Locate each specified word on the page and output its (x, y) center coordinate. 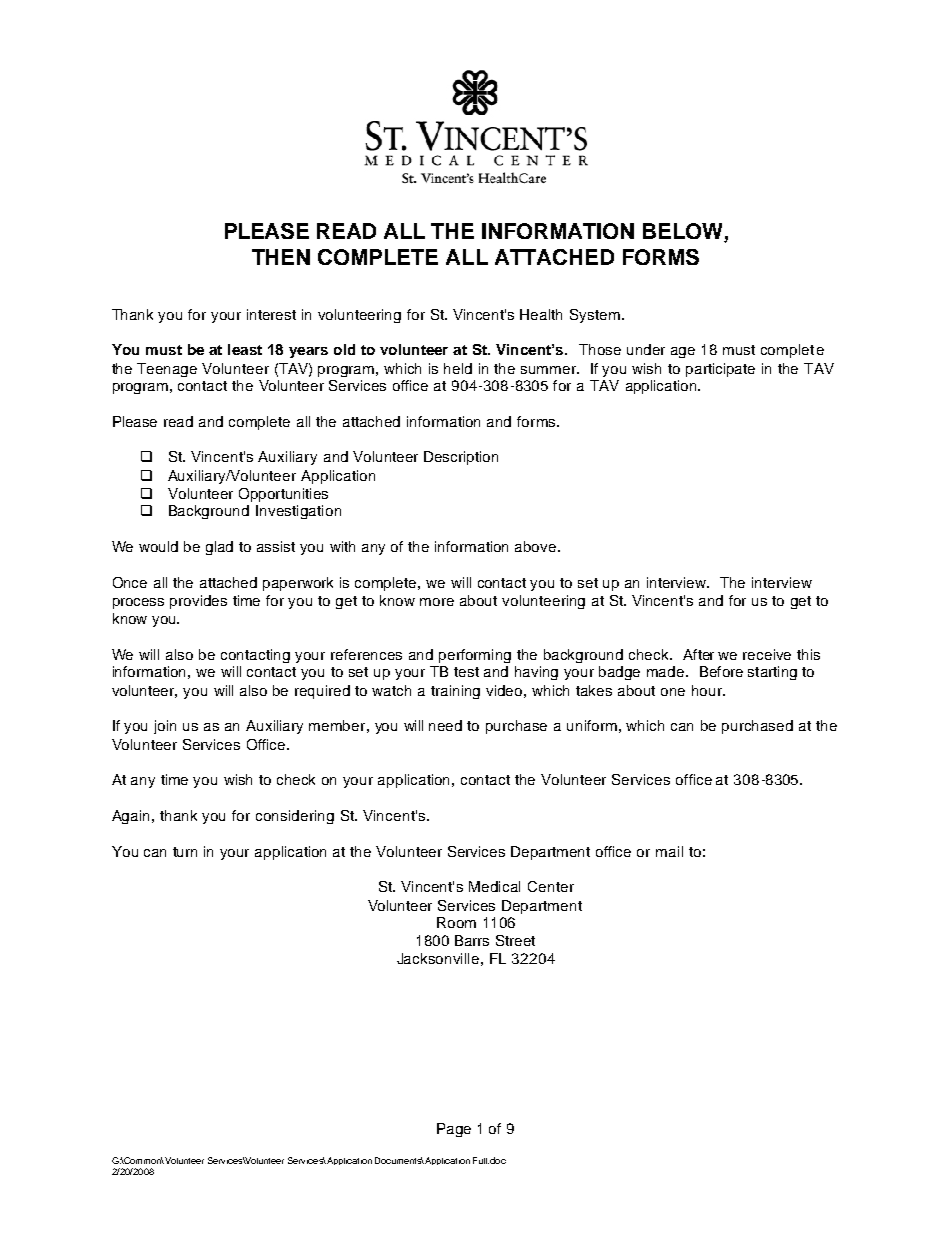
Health (541, 314)
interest (271, 314)
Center (551, 886)
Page (454, 1130)
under (646, 349)
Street (515, 940)
